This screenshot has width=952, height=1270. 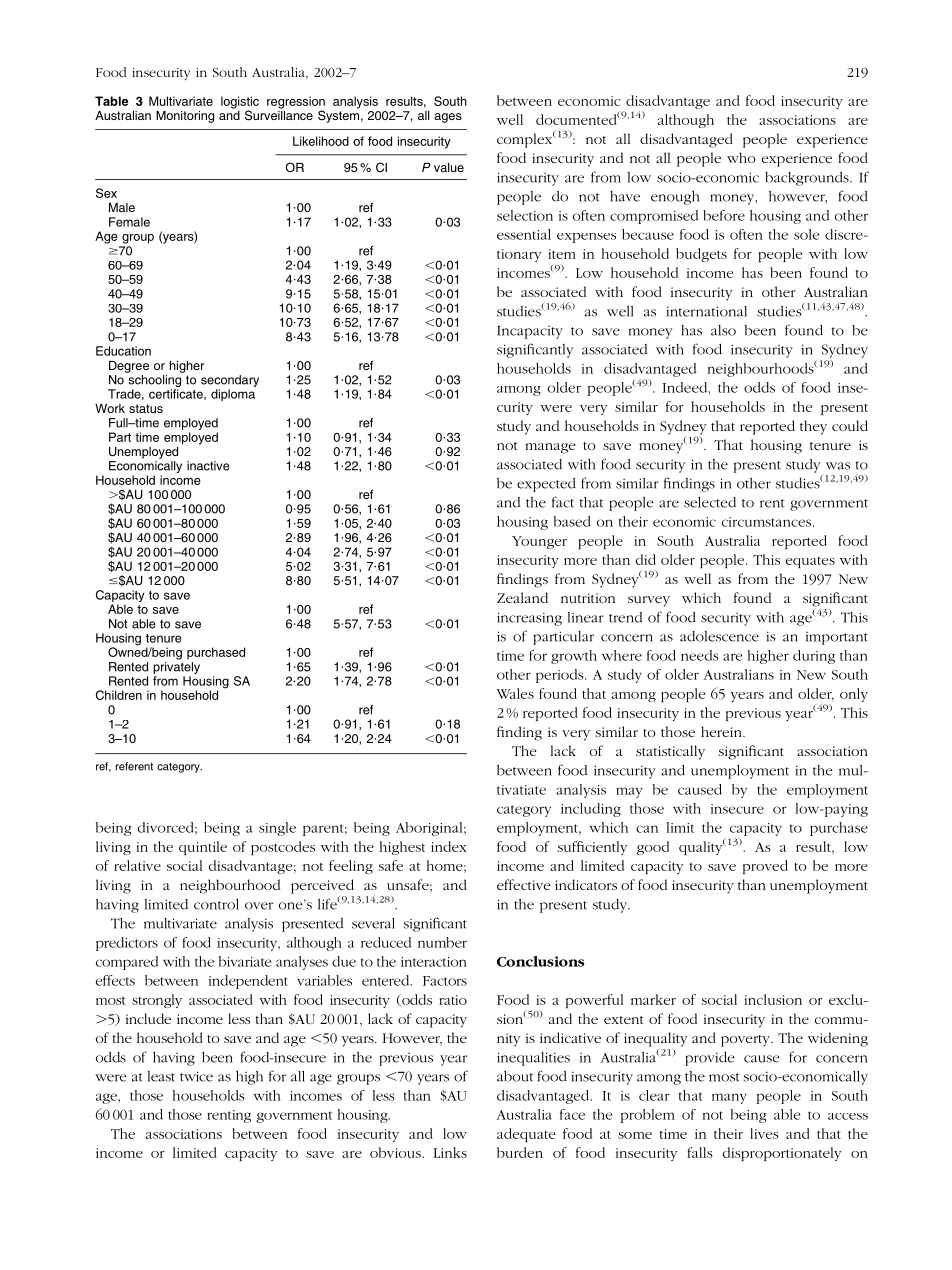 I want to click on index, so click(x=449, y=846).
